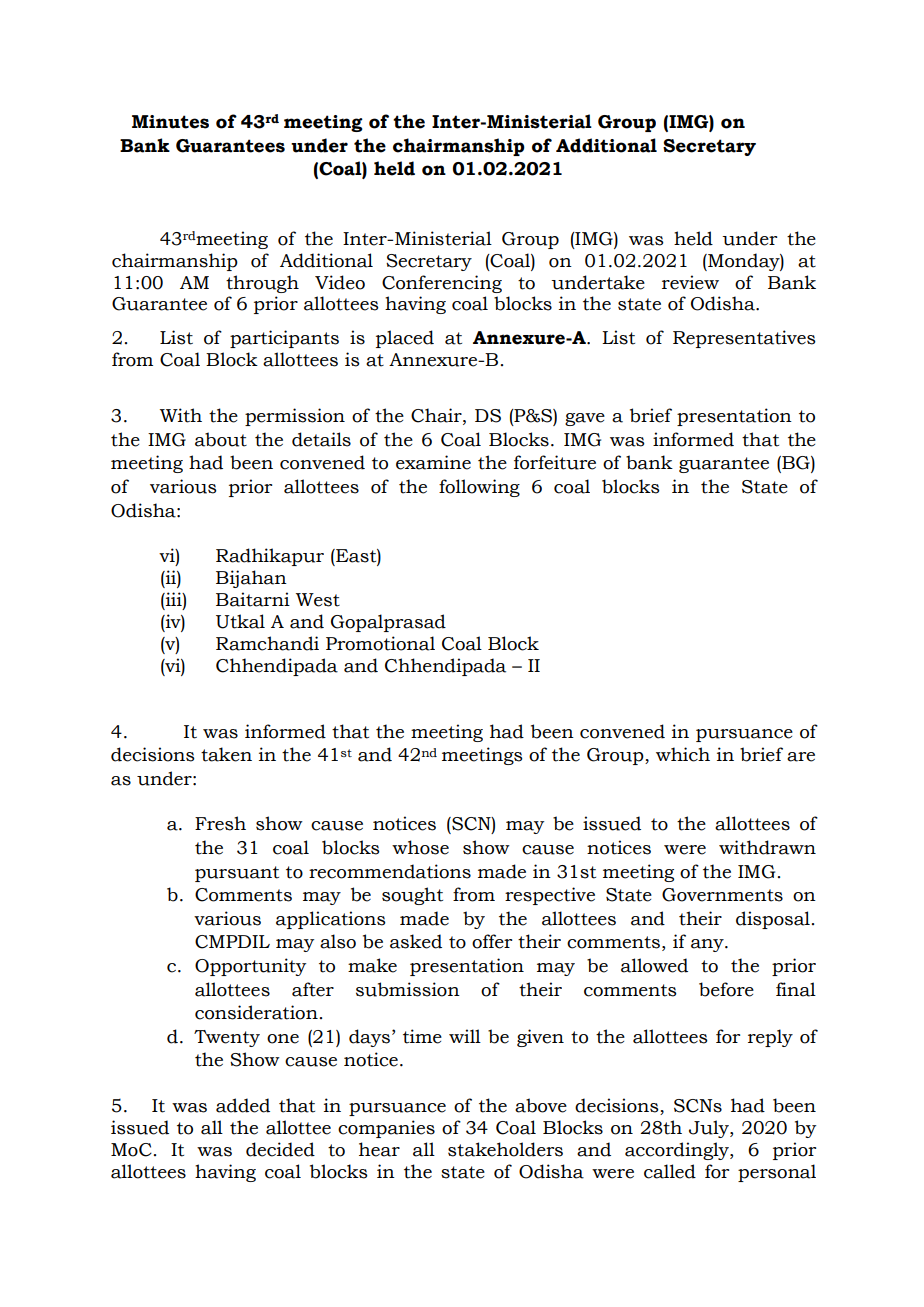 The height and width of the page is (1307, 924). What do you see at coordinates (442, 284) in the page?
I see `Conferencing` at bounding box center [442, 284].
